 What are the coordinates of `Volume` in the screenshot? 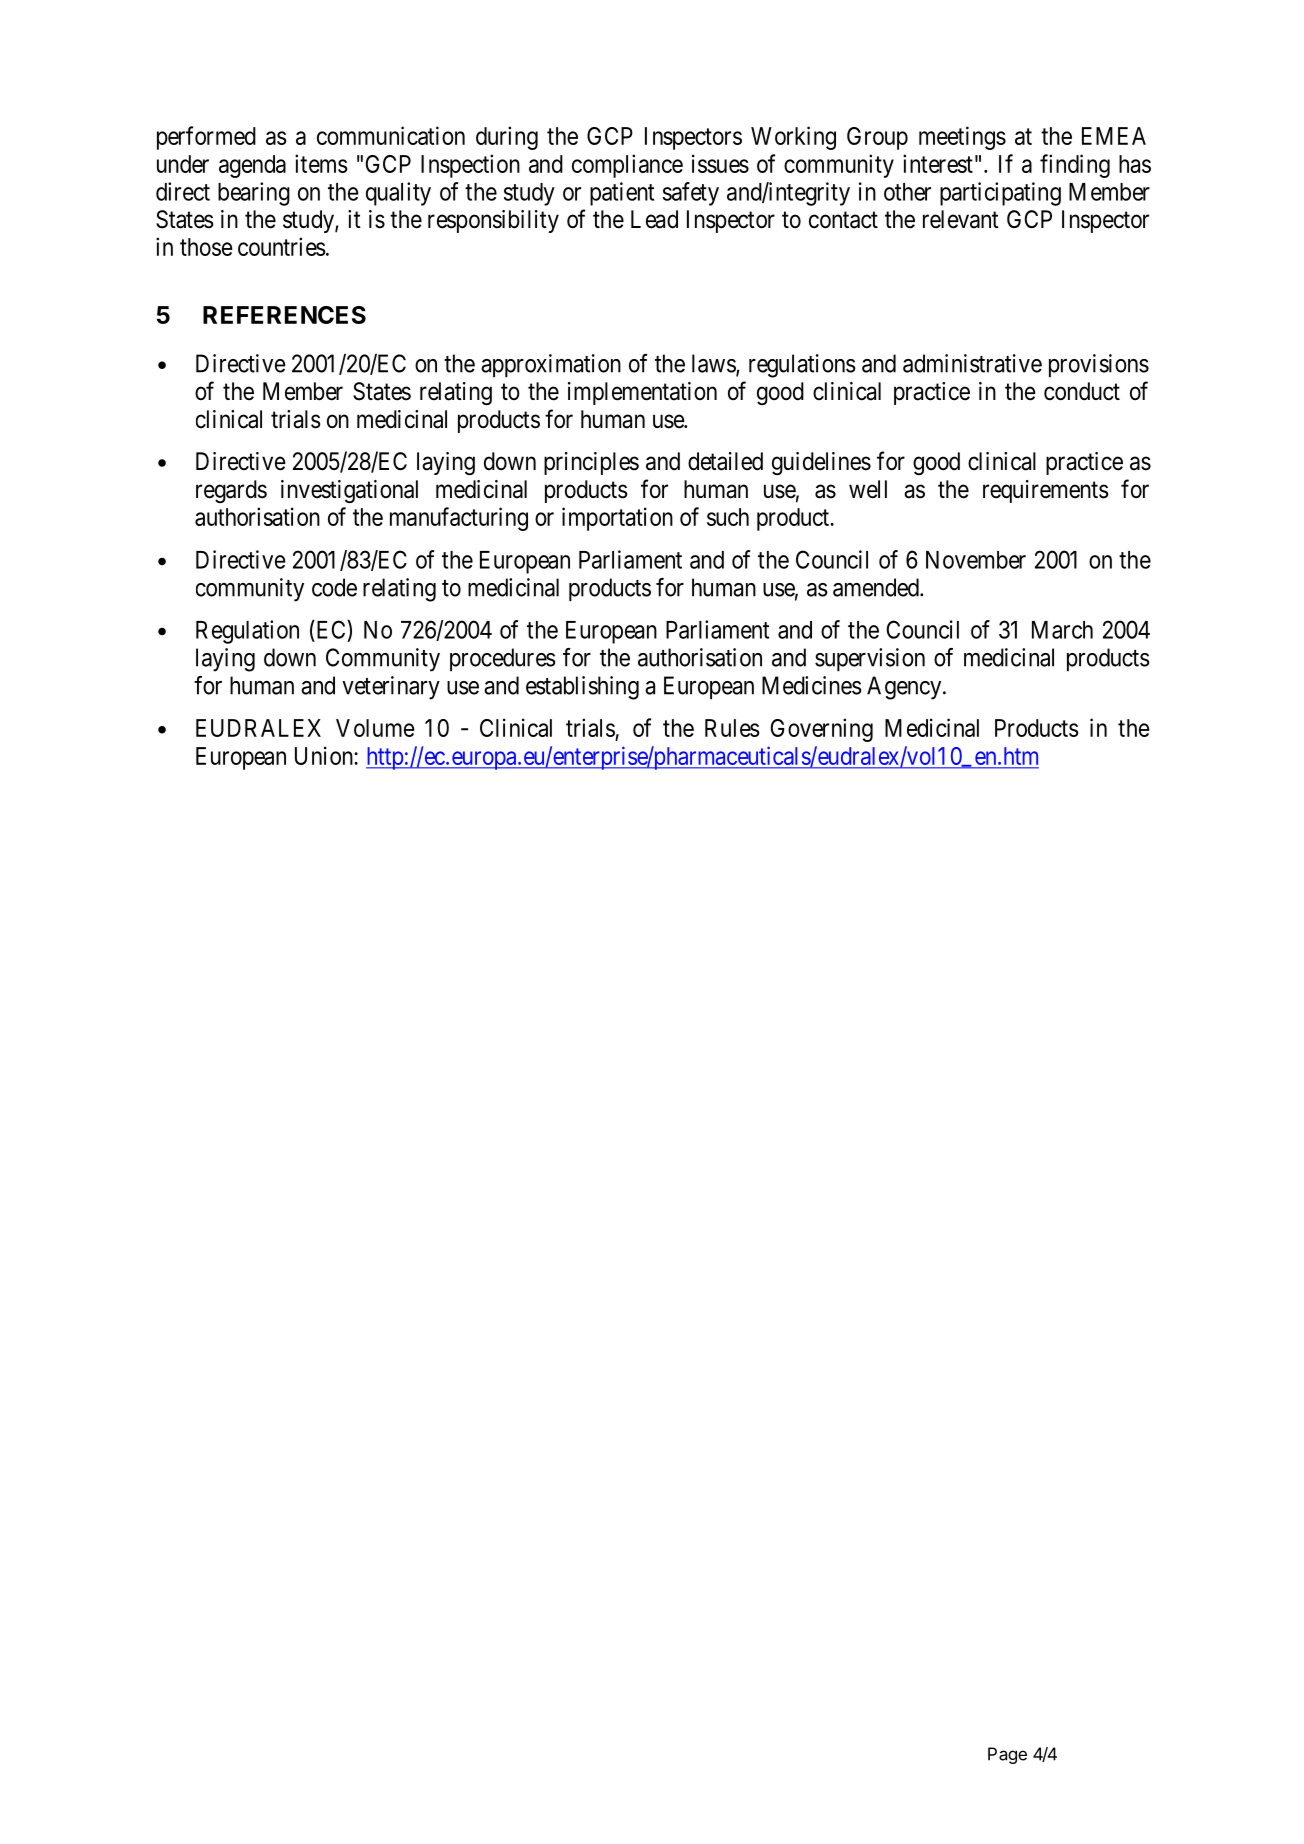 It's located at (375, 728).
